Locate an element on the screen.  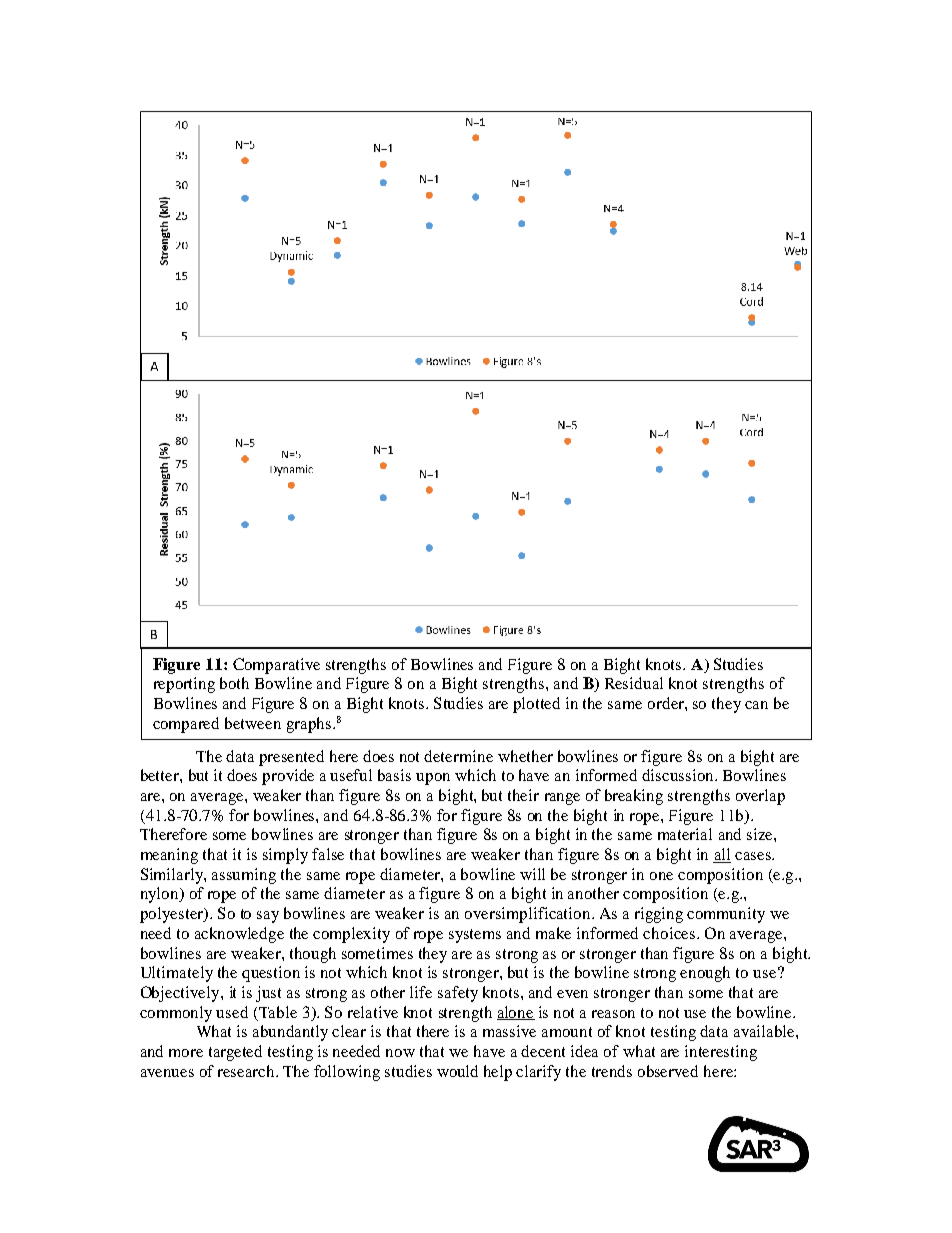
all is located at coordinates (722, 855).
